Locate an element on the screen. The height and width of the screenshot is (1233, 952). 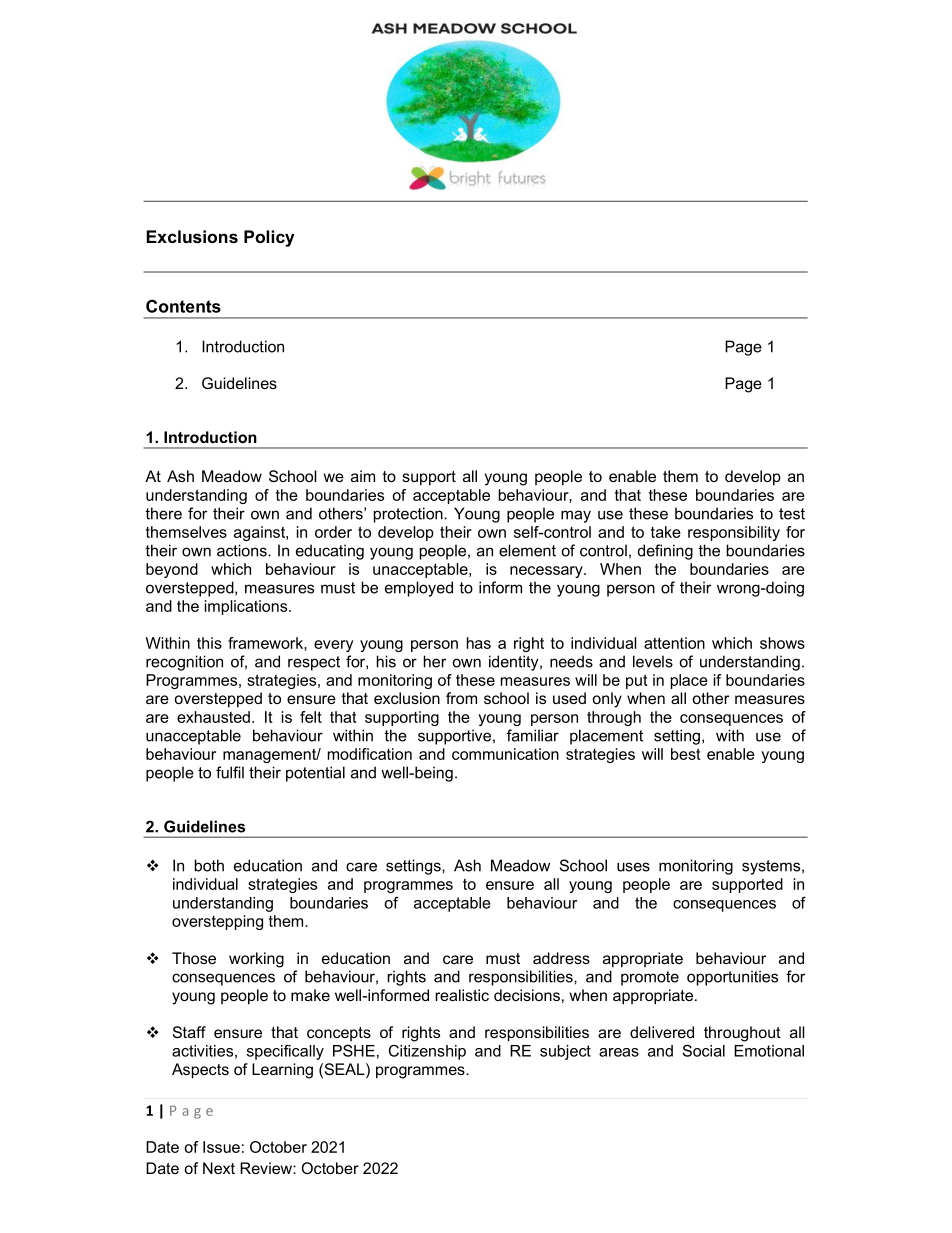
responsibility is located at coordinates (734, 533).
